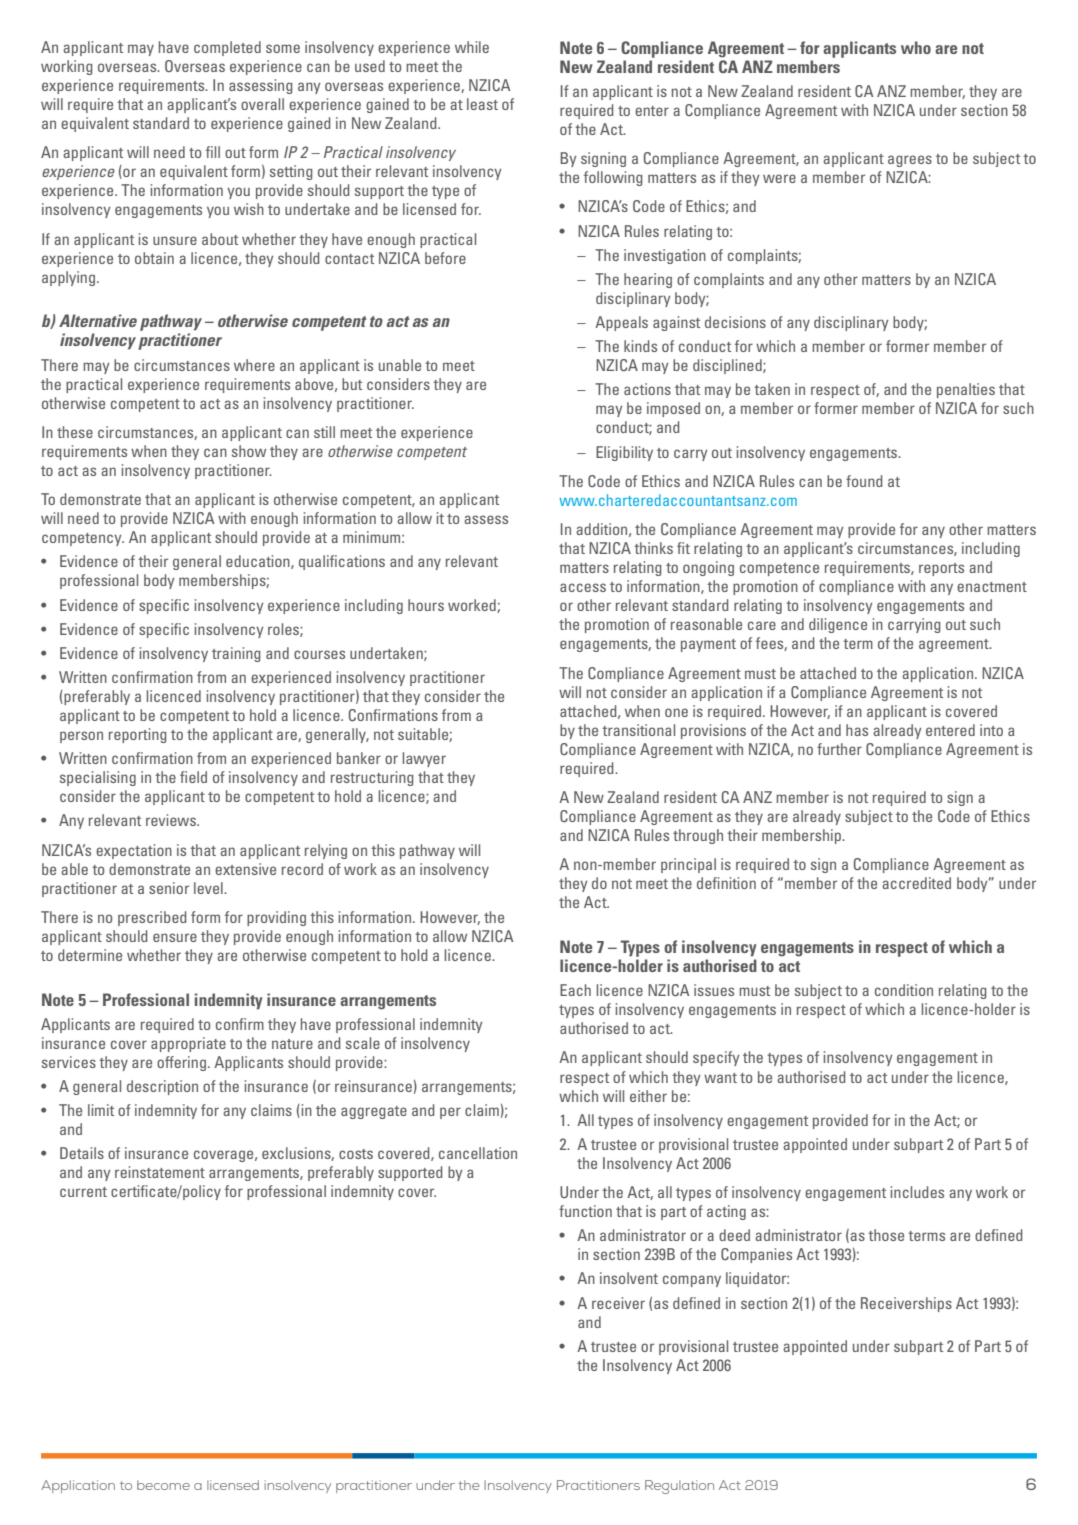 Image resolution: width=1078 pixels, height=1525 pixels. I want to click on further, so click(839, 749).
